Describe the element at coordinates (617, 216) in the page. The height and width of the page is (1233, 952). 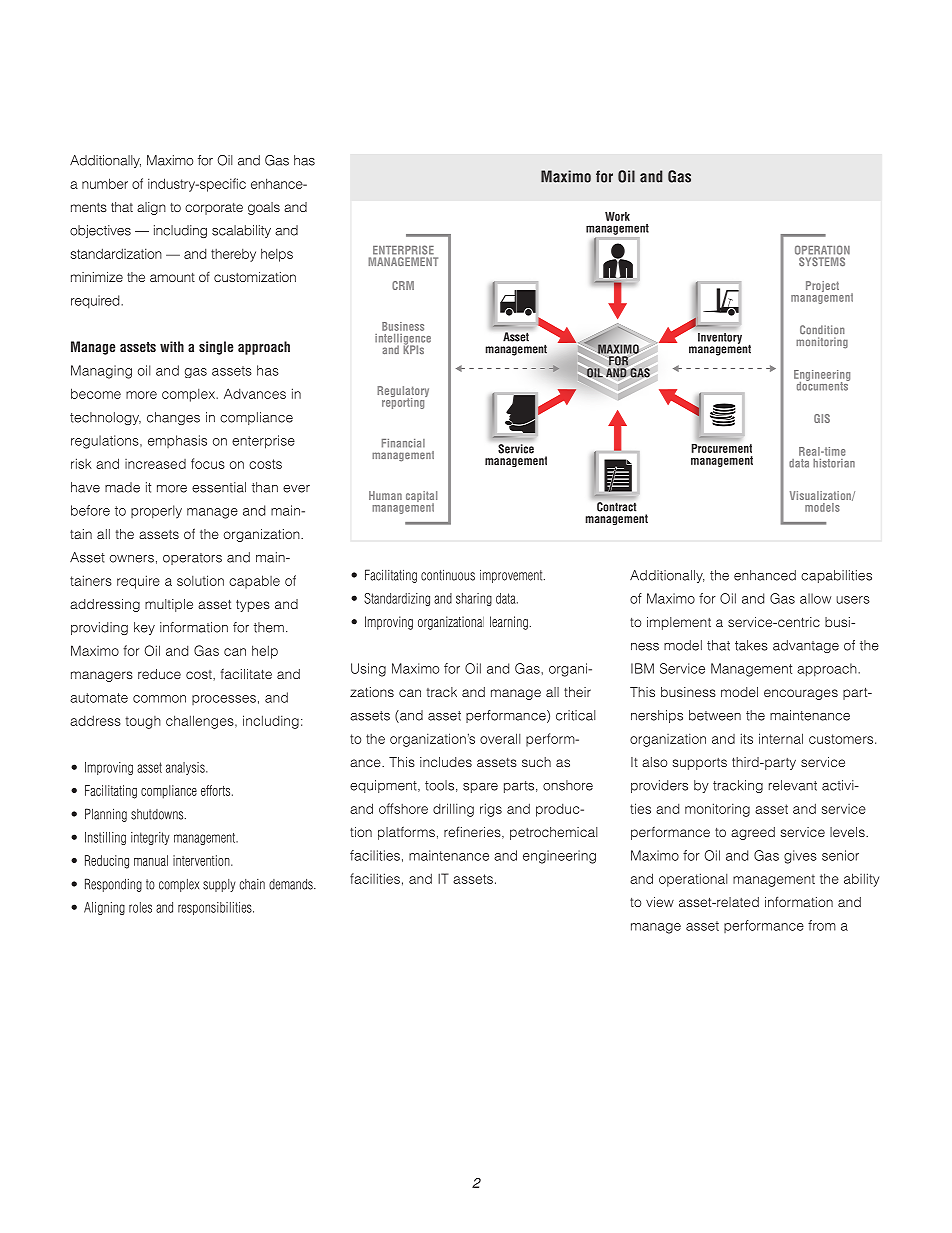
I see `Work` at that location.
